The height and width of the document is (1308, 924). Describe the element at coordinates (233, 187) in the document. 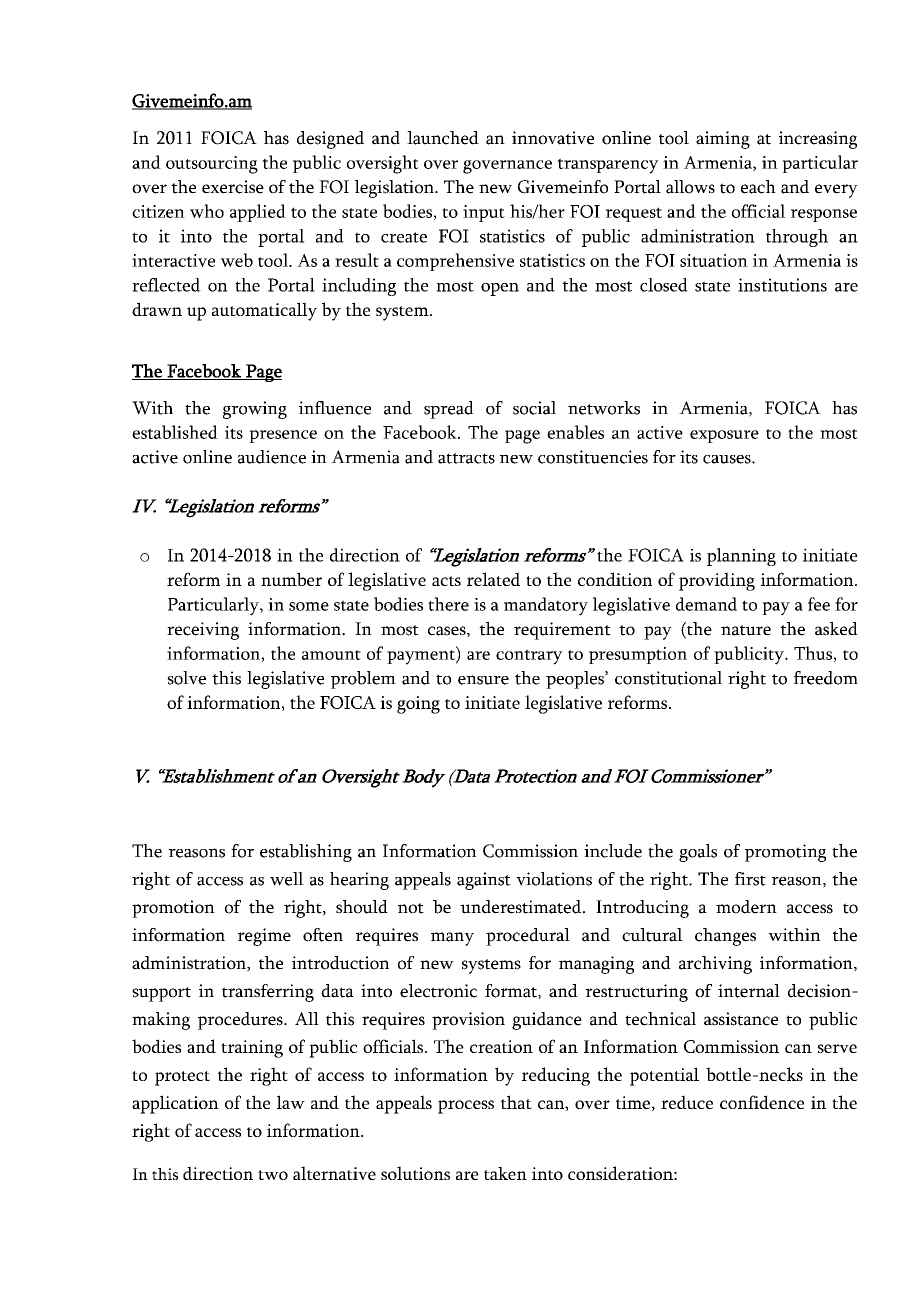

I see `exercise` at that location.
